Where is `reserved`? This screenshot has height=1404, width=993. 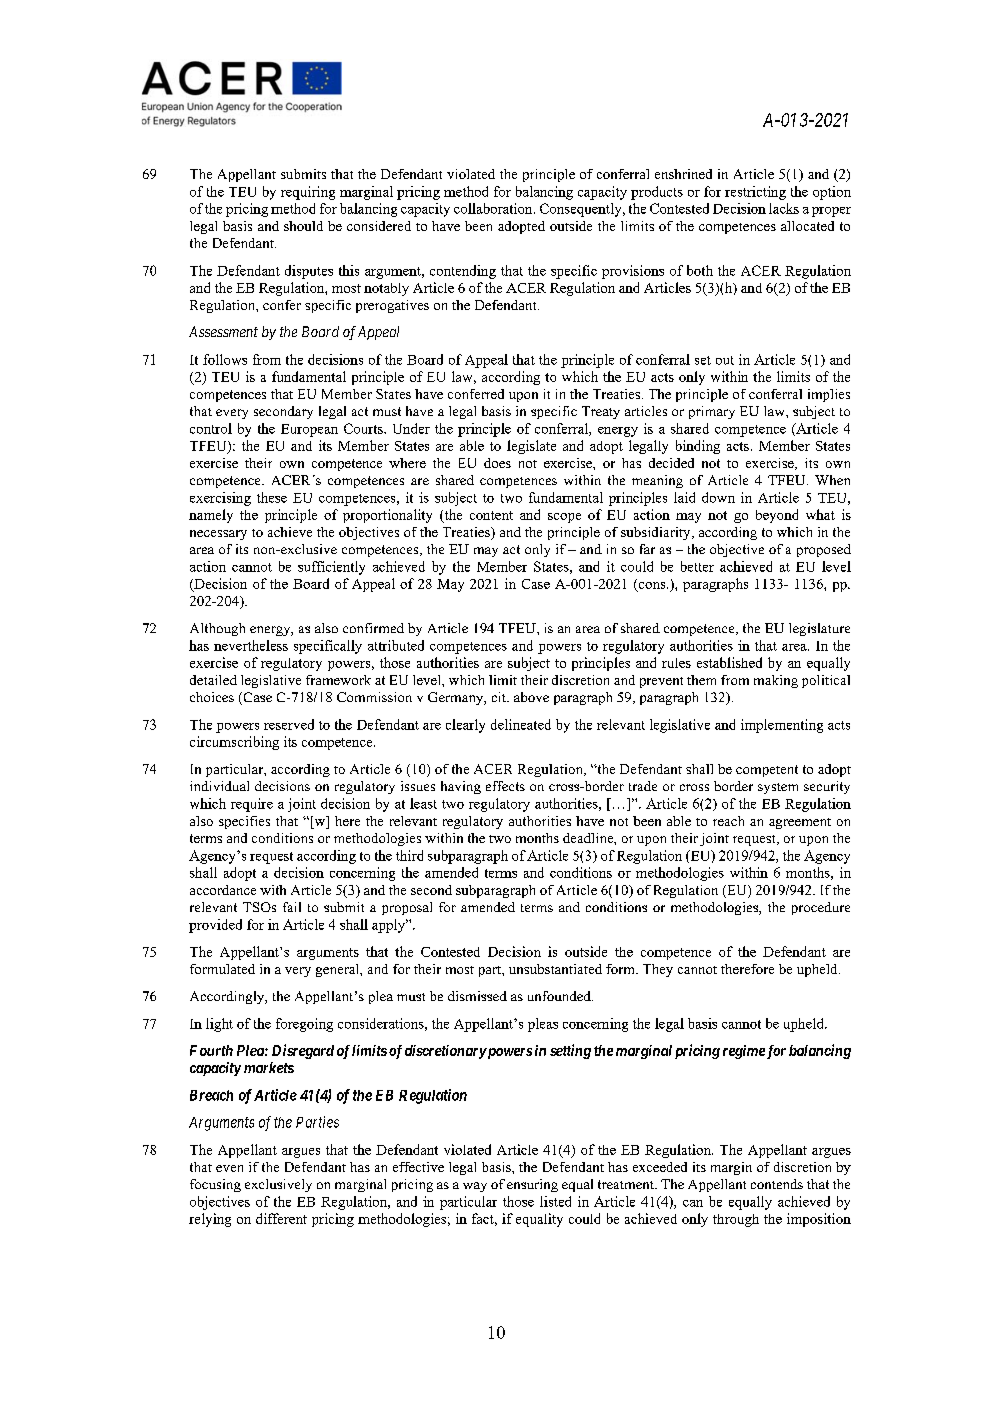 reserved is located at coordinates (289, 724).
